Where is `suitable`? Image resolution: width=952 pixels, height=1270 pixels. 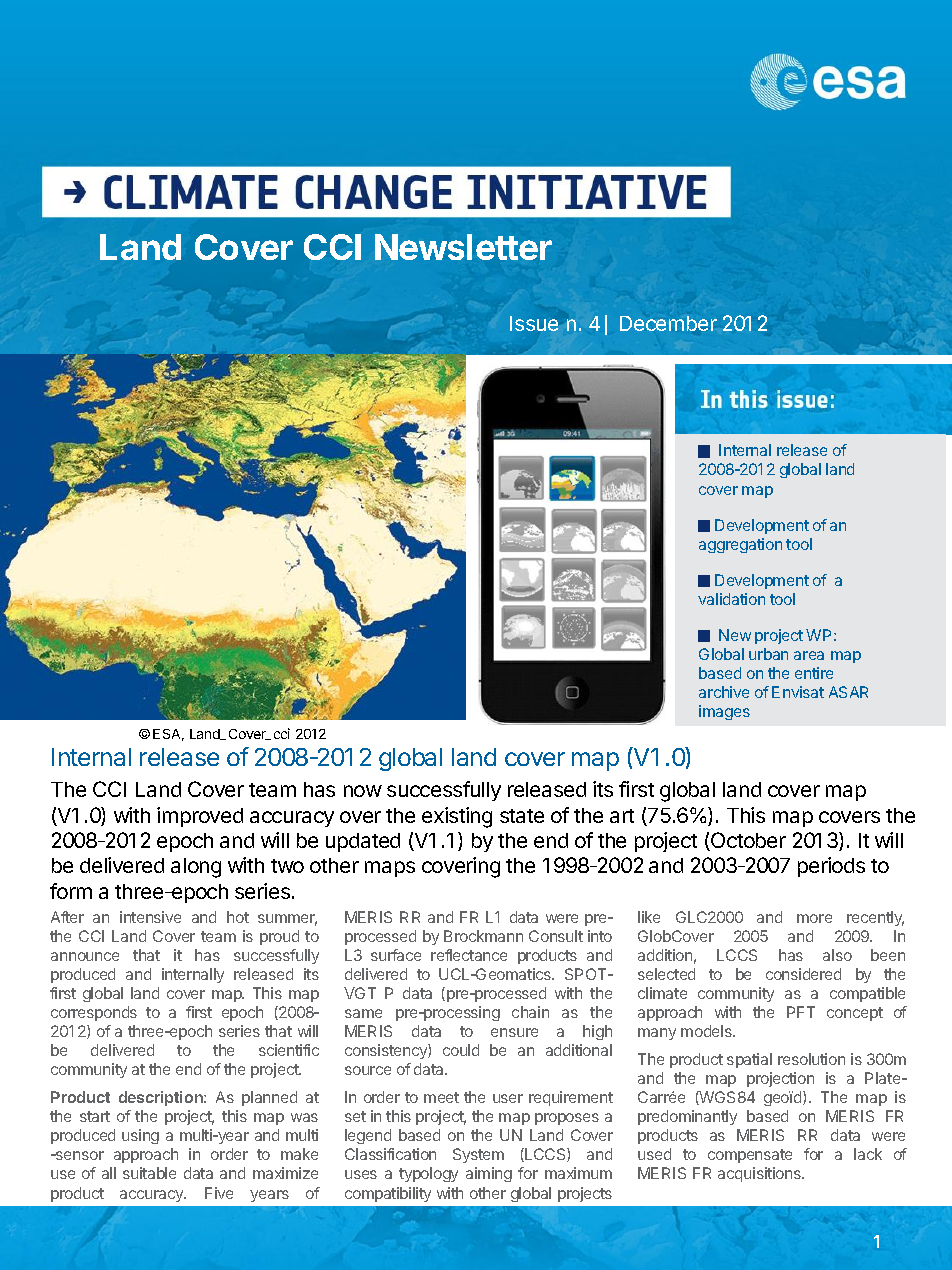
suitable is located at coordinates (149, 1173).
